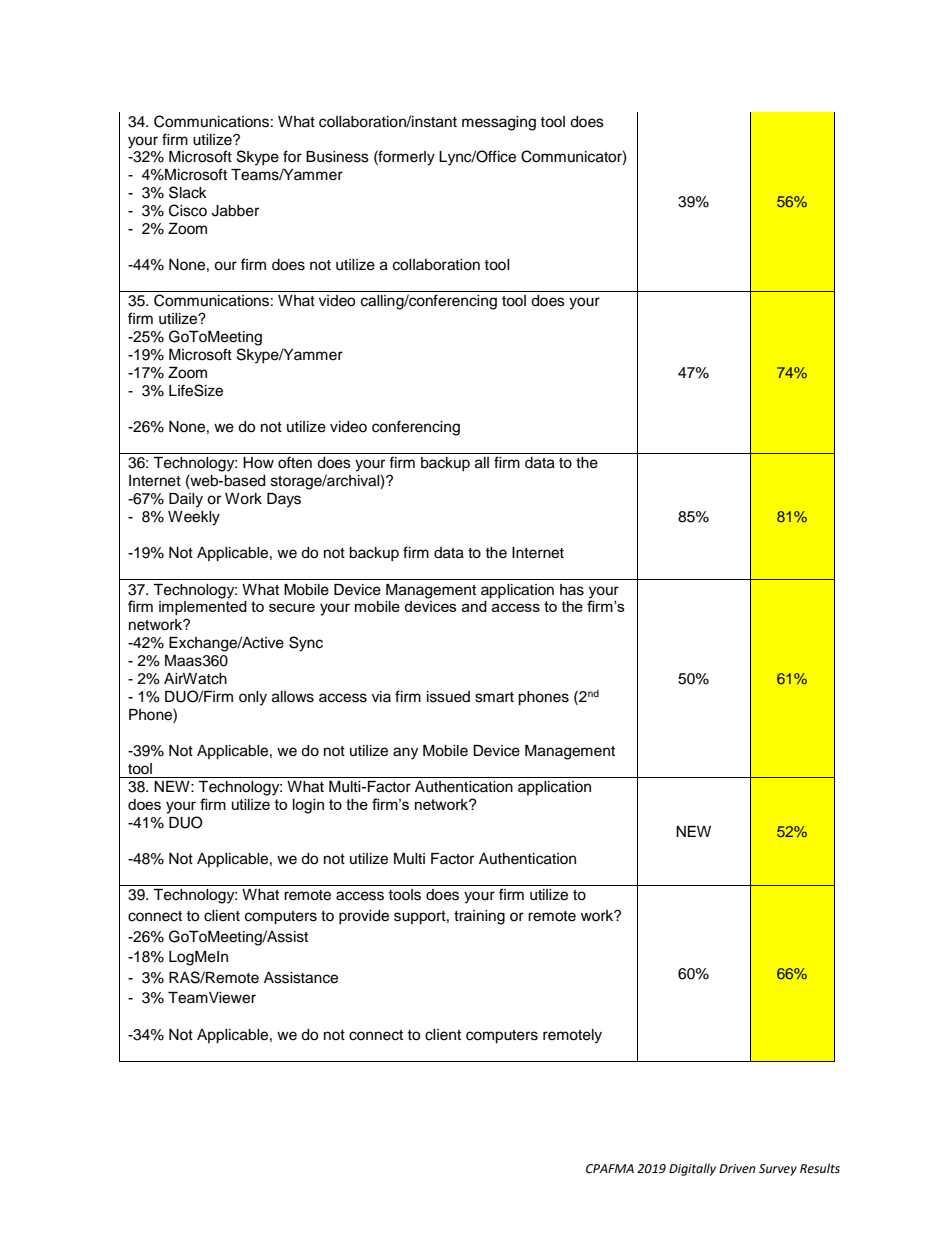  Describe the element at coordinates (474, 606) in the document. I see `and` at that location.
